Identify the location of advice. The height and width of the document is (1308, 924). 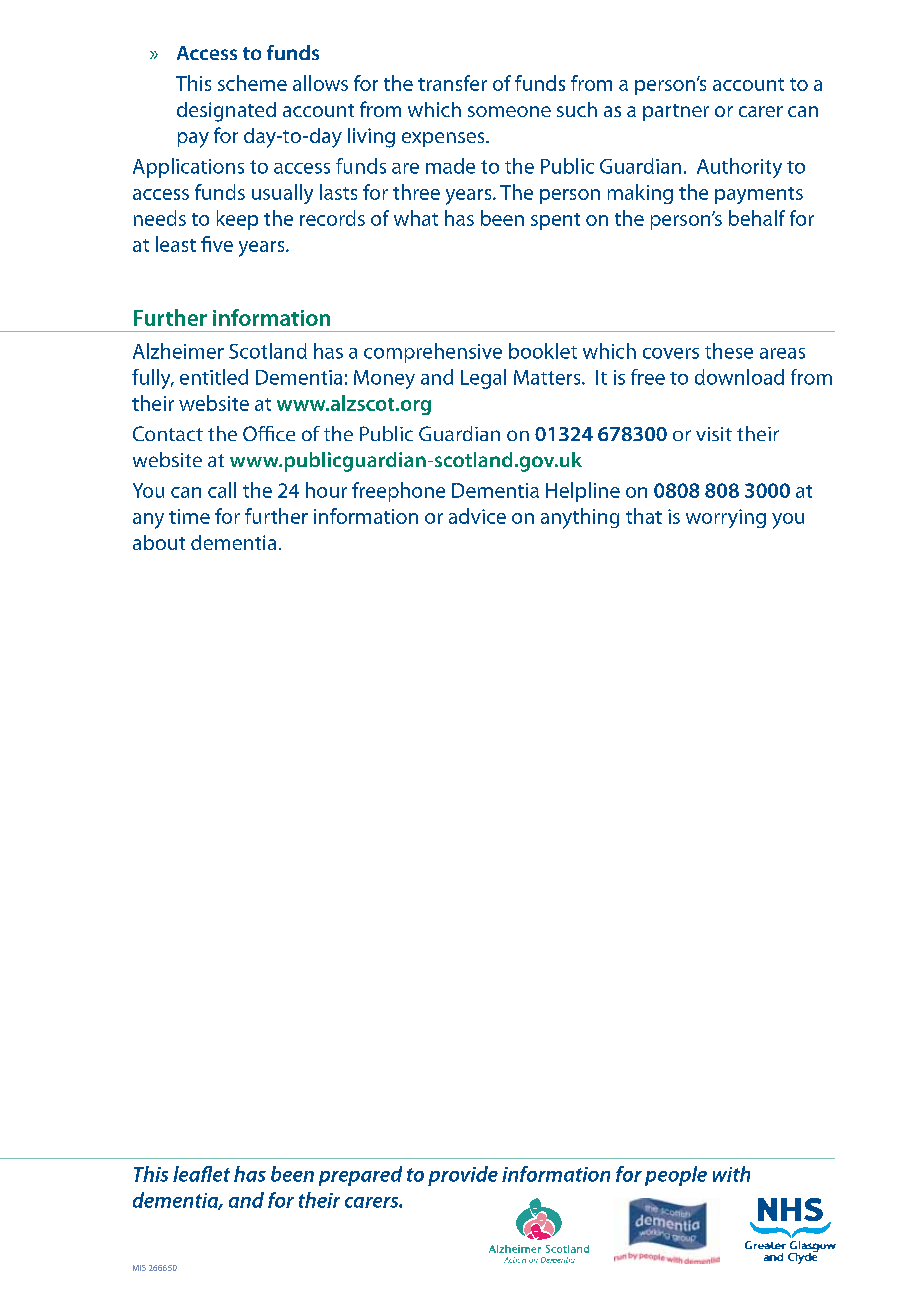
(477, 516).
